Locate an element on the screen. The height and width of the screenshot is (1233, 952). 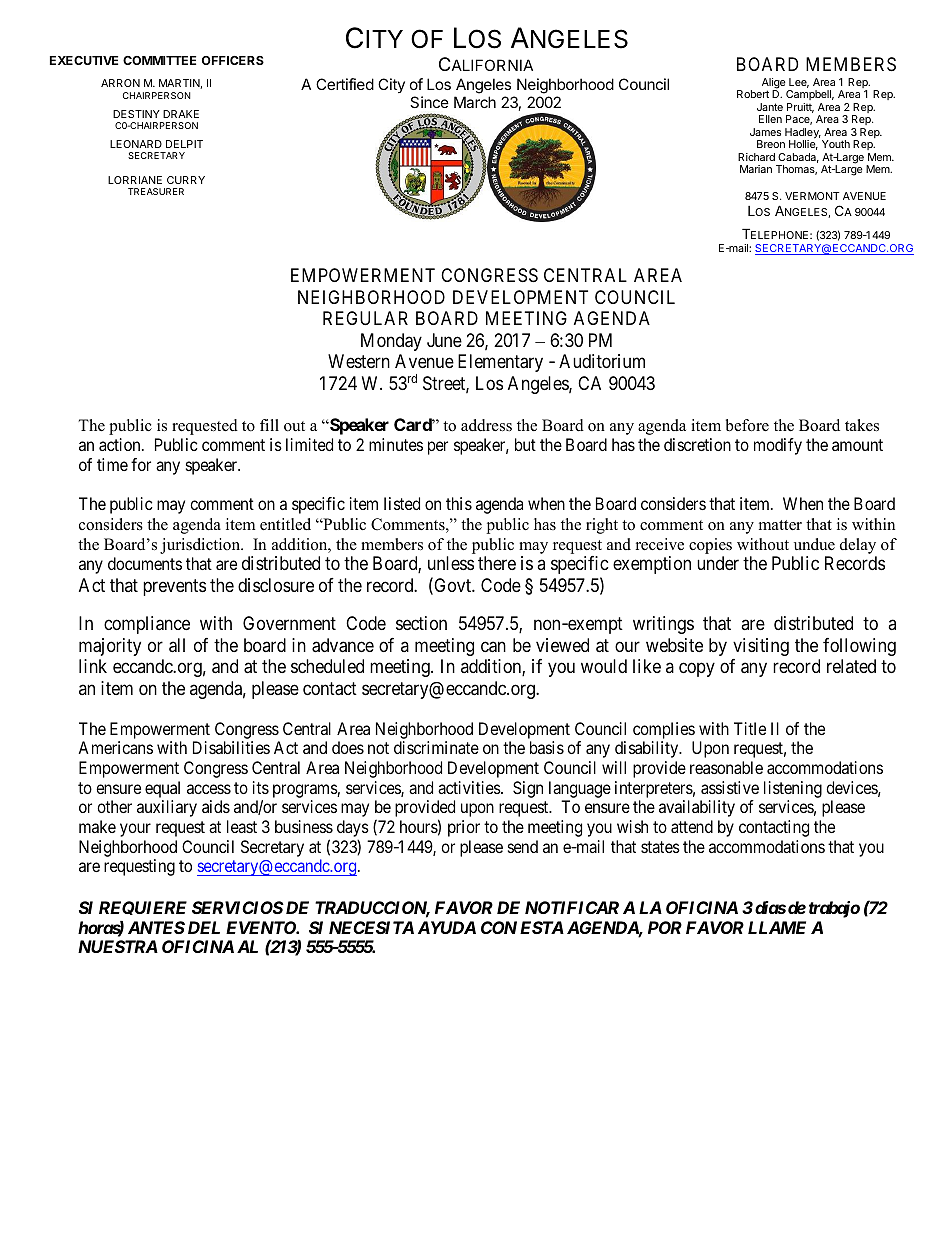
matter is located at coordinates (780, 525).
